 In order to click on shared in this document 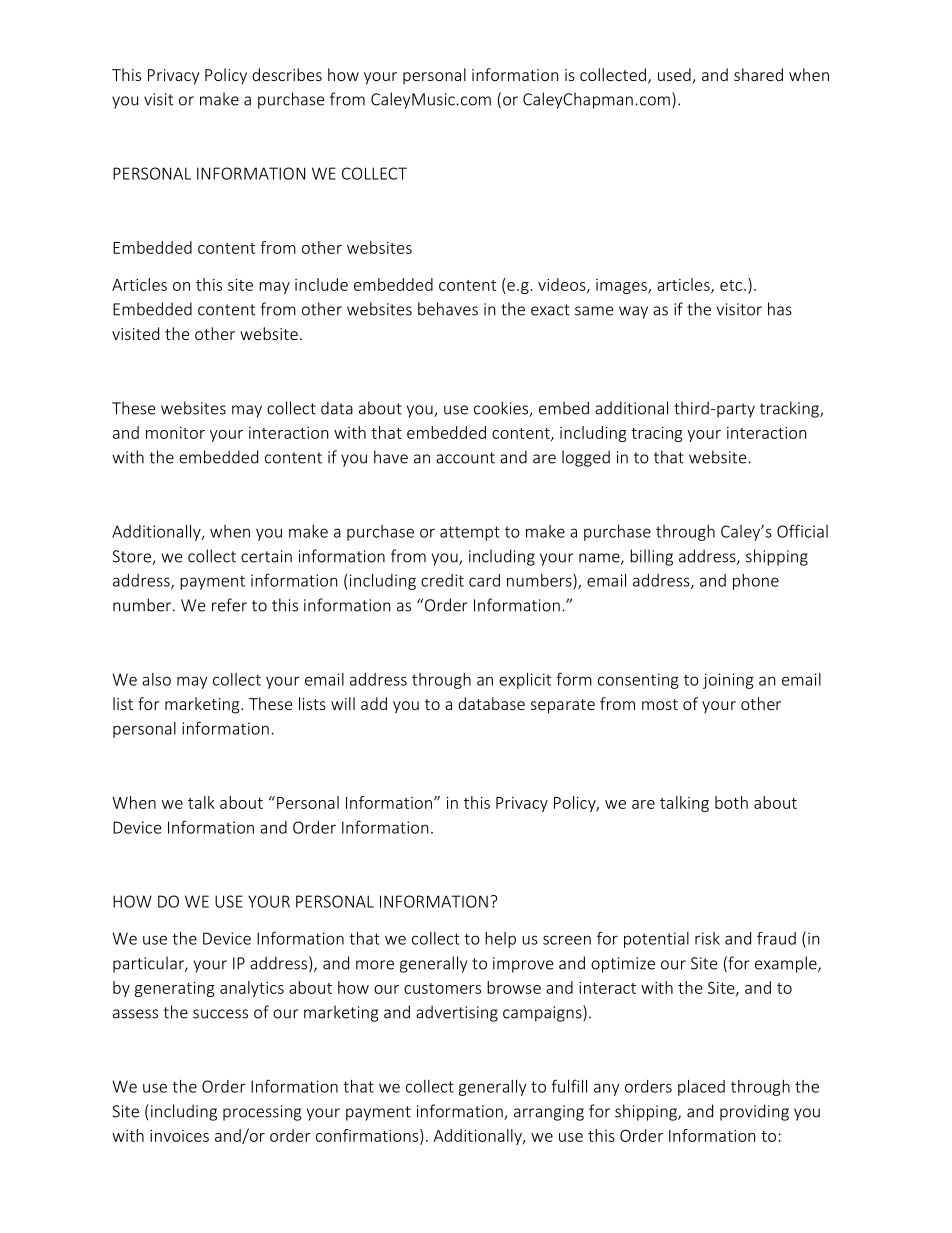, I will do `click(758, 74)`.
